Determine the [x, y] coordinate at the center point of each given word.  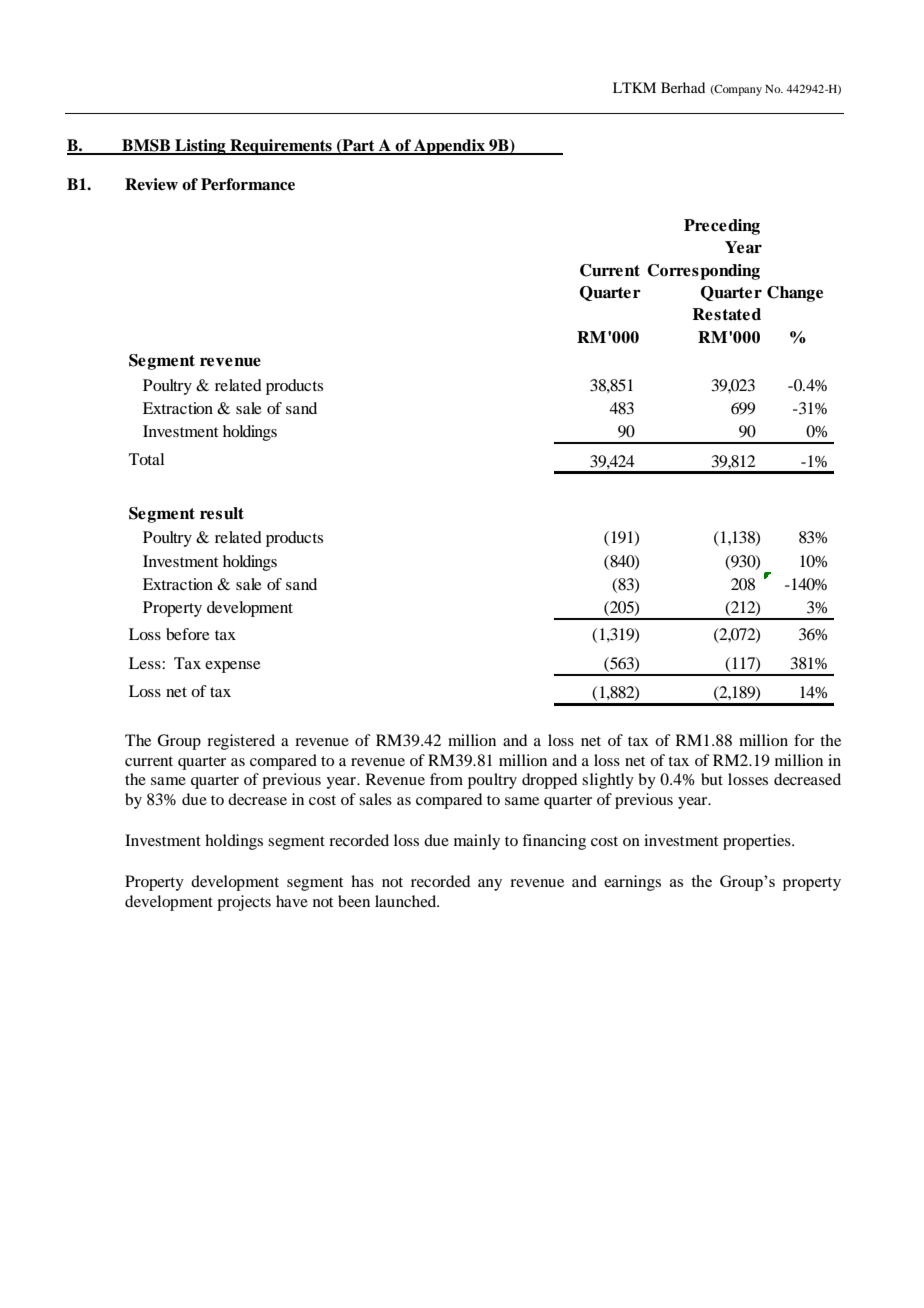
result [222, 513]
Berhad [683, 87]
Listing [200, 147]
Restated [726, 314]
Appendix [449, 147]
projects [244, 903]
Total [146, 459]
